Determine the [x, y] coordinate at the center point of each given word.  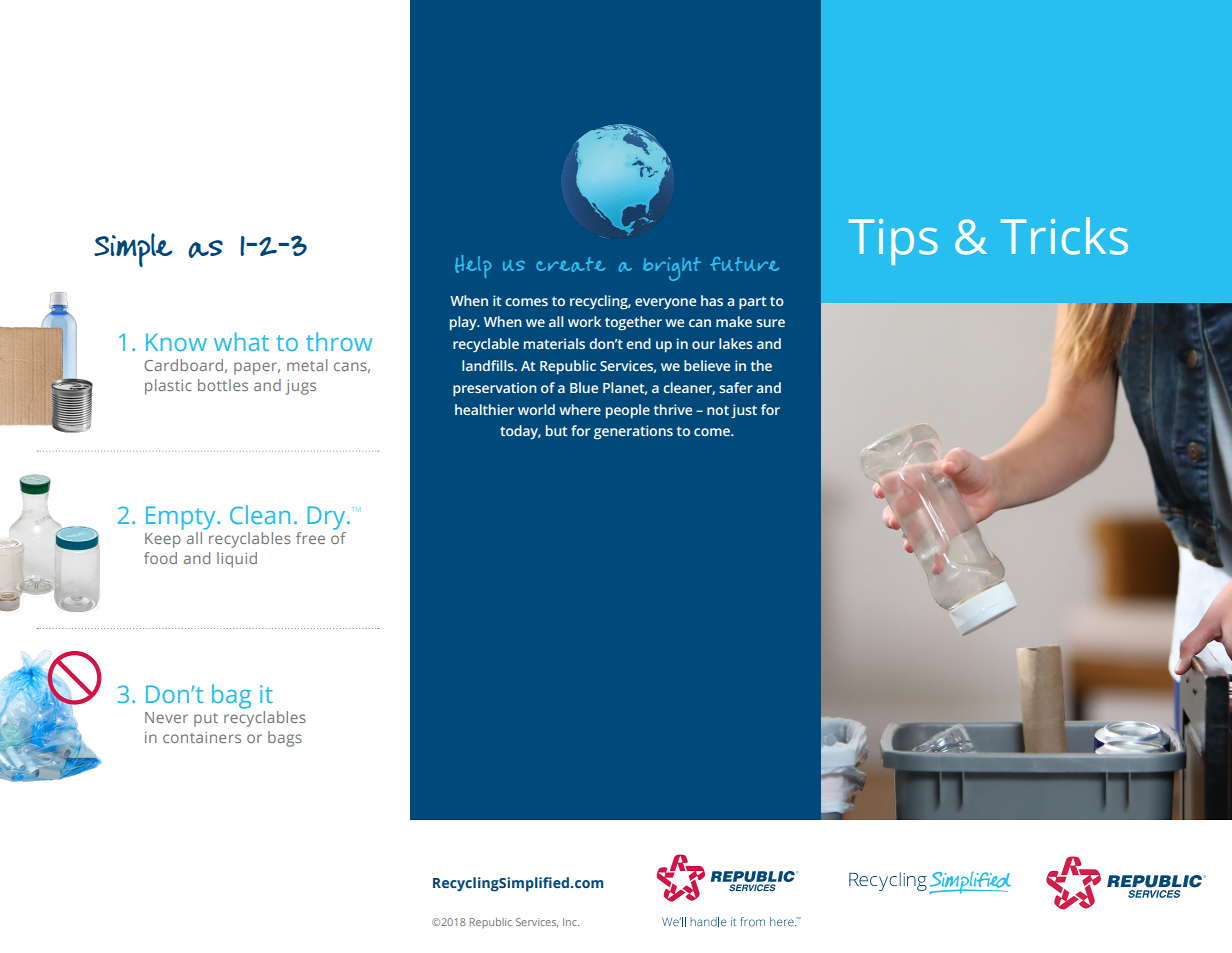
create [570, 264]
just [744, 411]
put [206, 720]
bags [285, 739]
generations [633, 432]
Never [166, 717]
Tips [893, 242]
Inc [571, 922]
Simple [133, 250]
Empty [182, 518]
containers [202, 737]
